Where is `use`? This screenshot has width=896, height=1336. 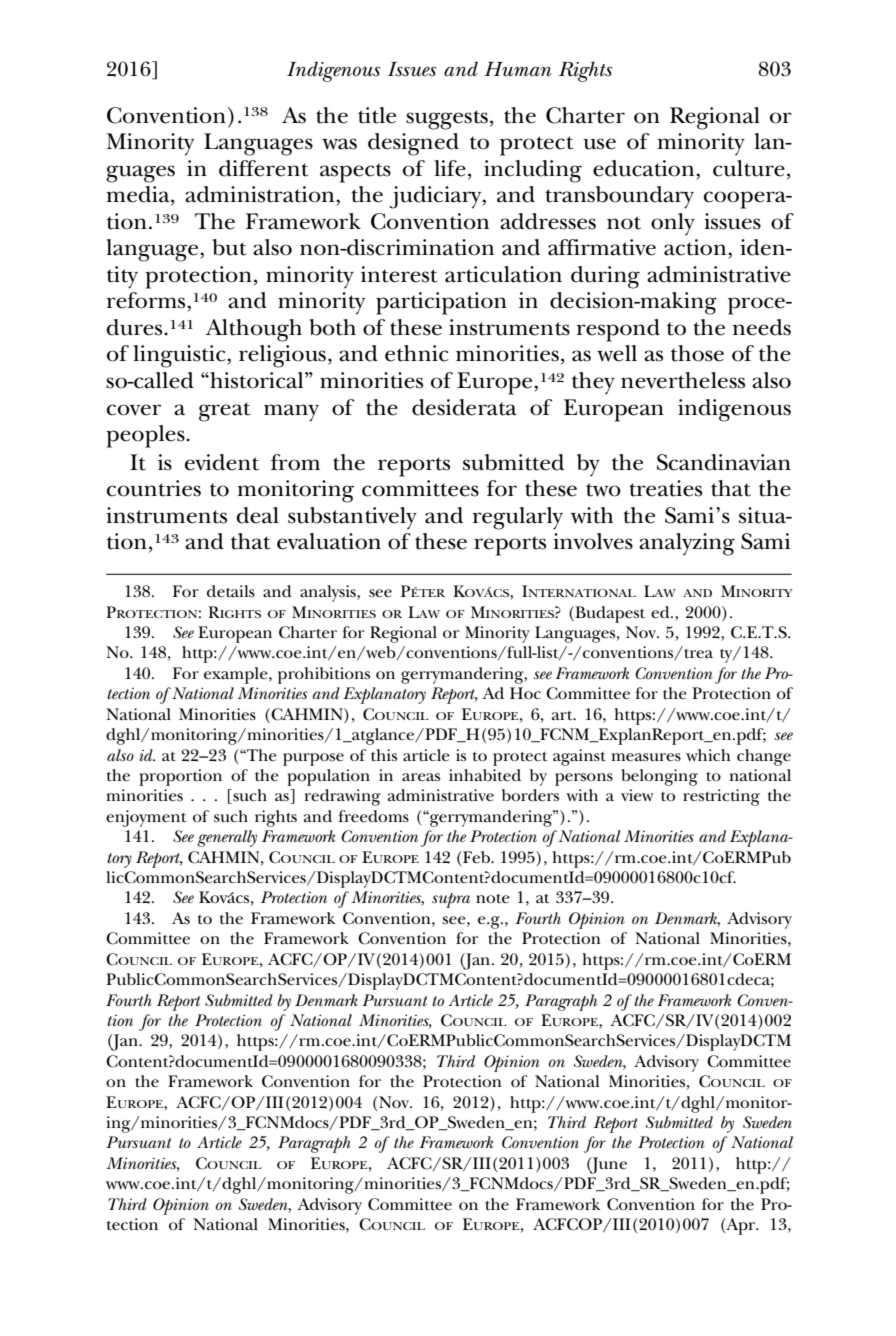
use is located at coordinates (599, 144).
